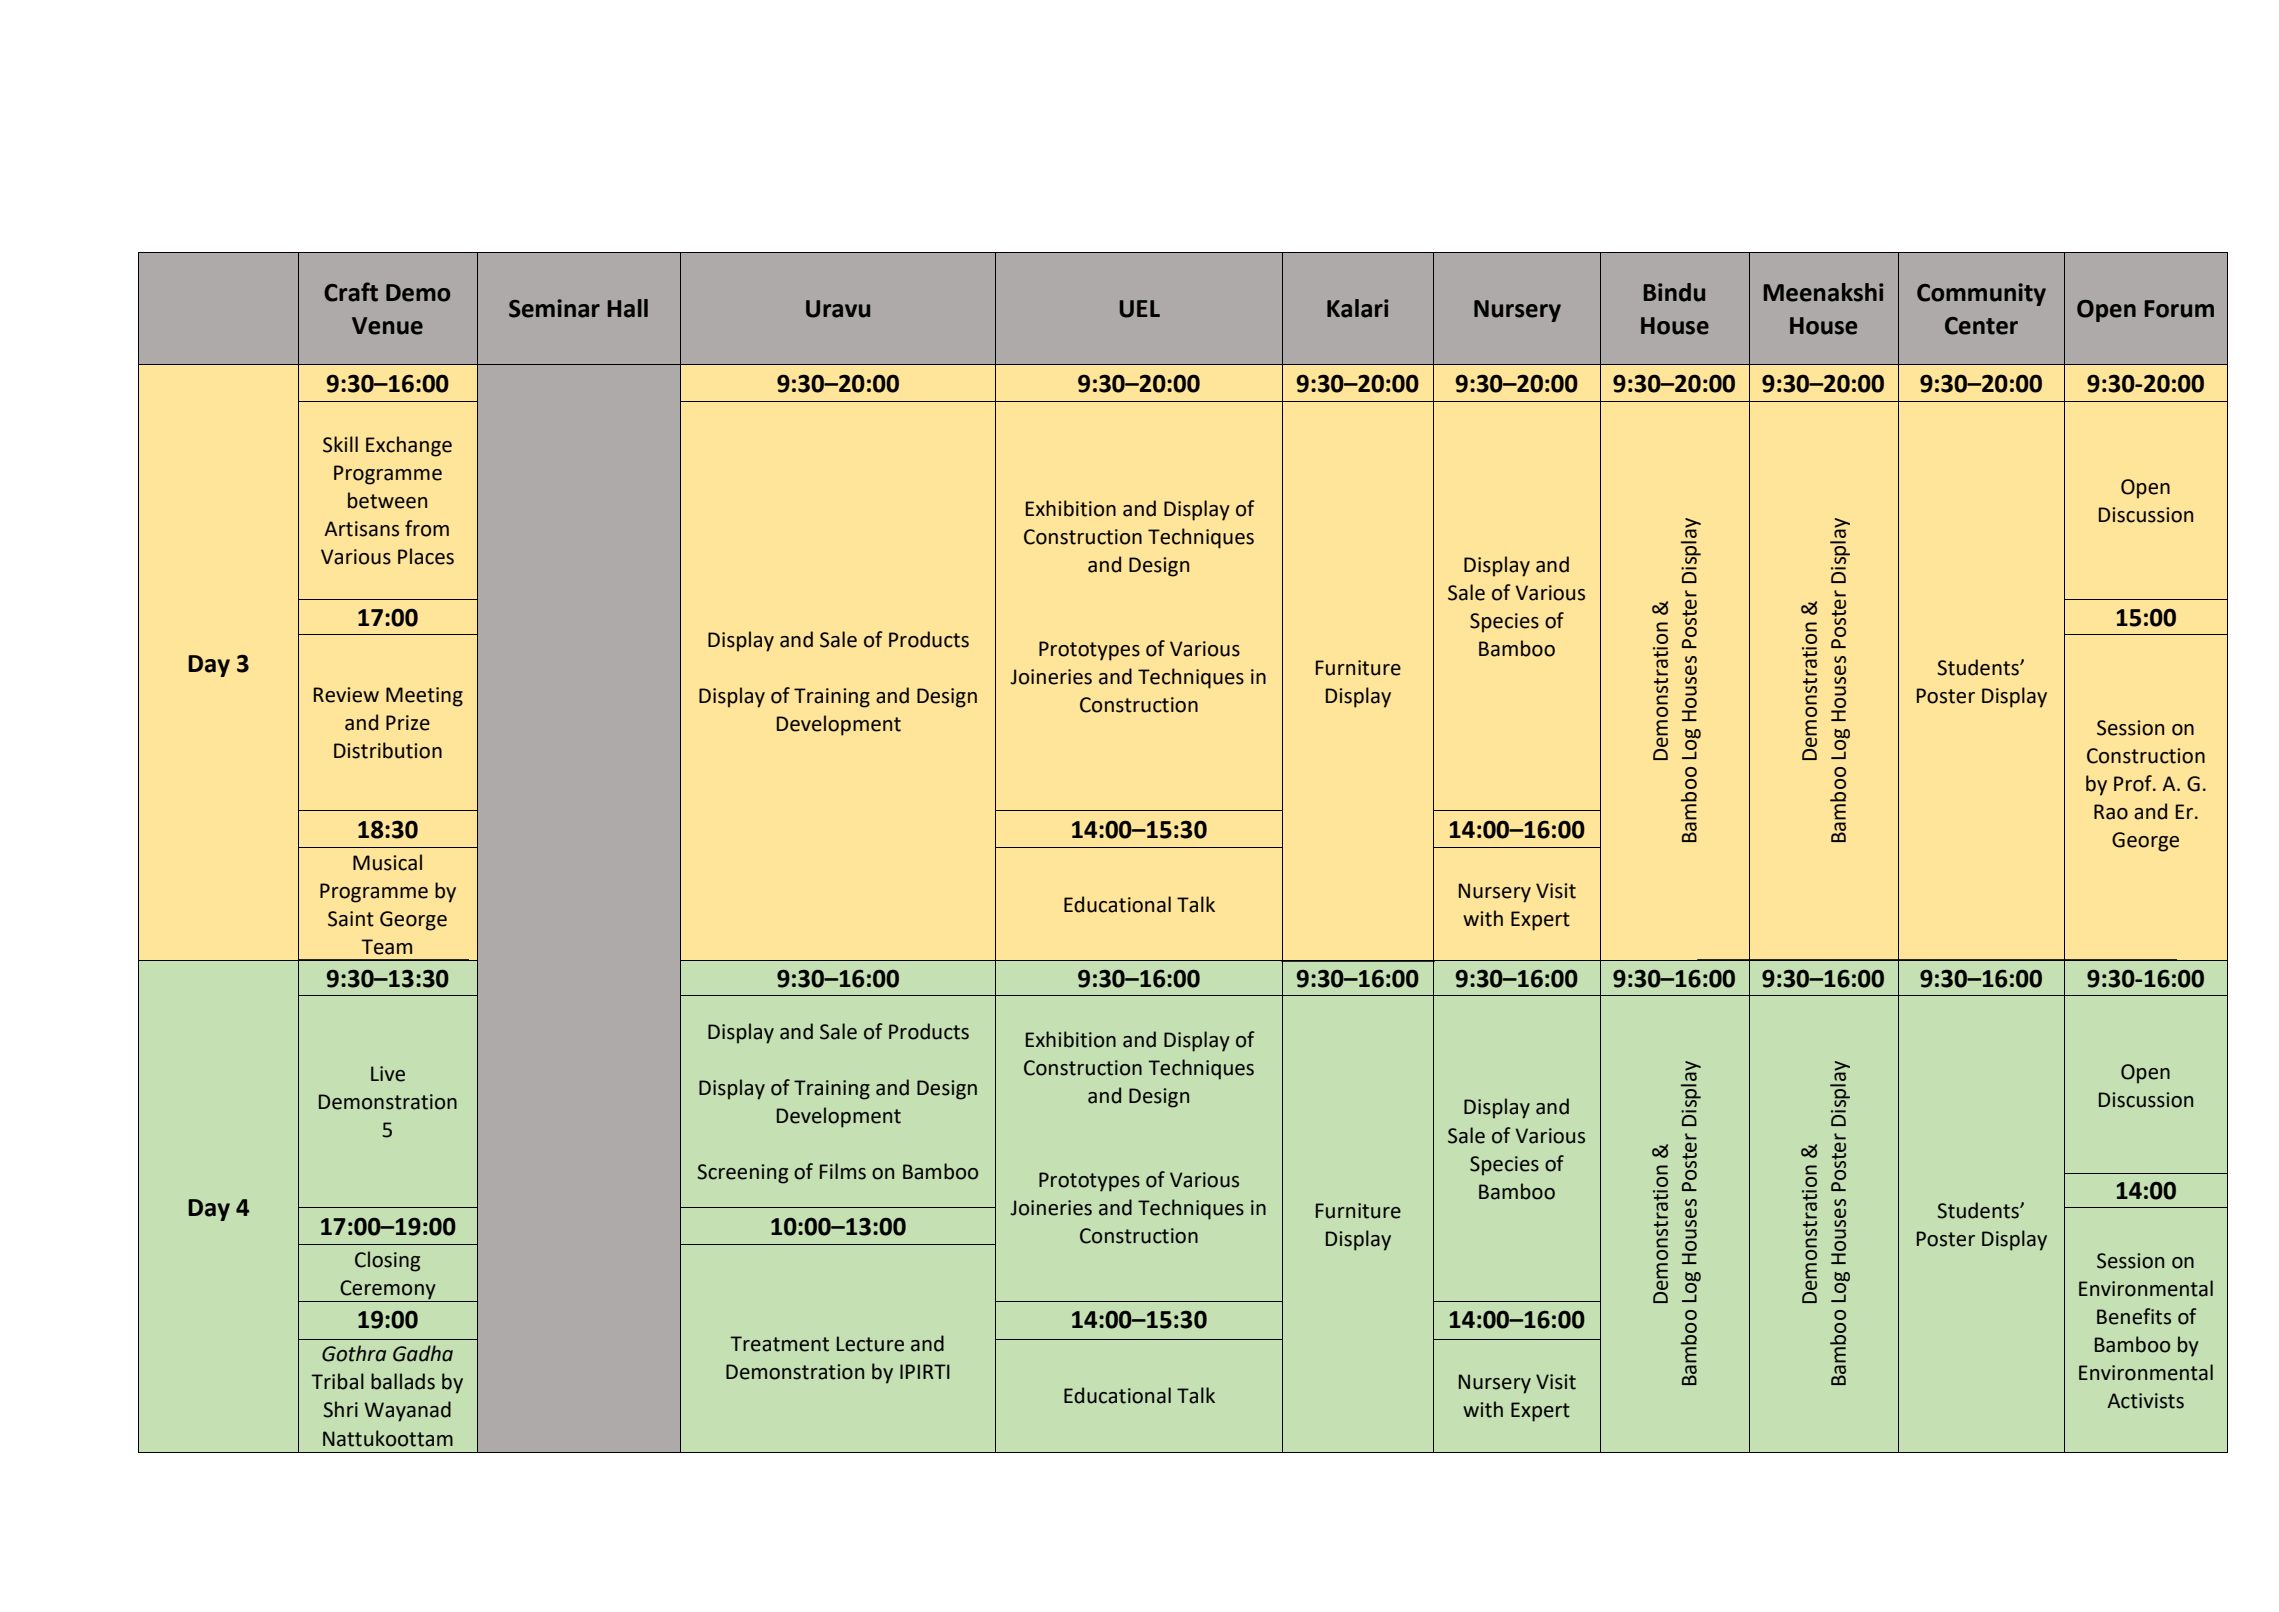  I want to click on Seminar, so click(554, 308).
